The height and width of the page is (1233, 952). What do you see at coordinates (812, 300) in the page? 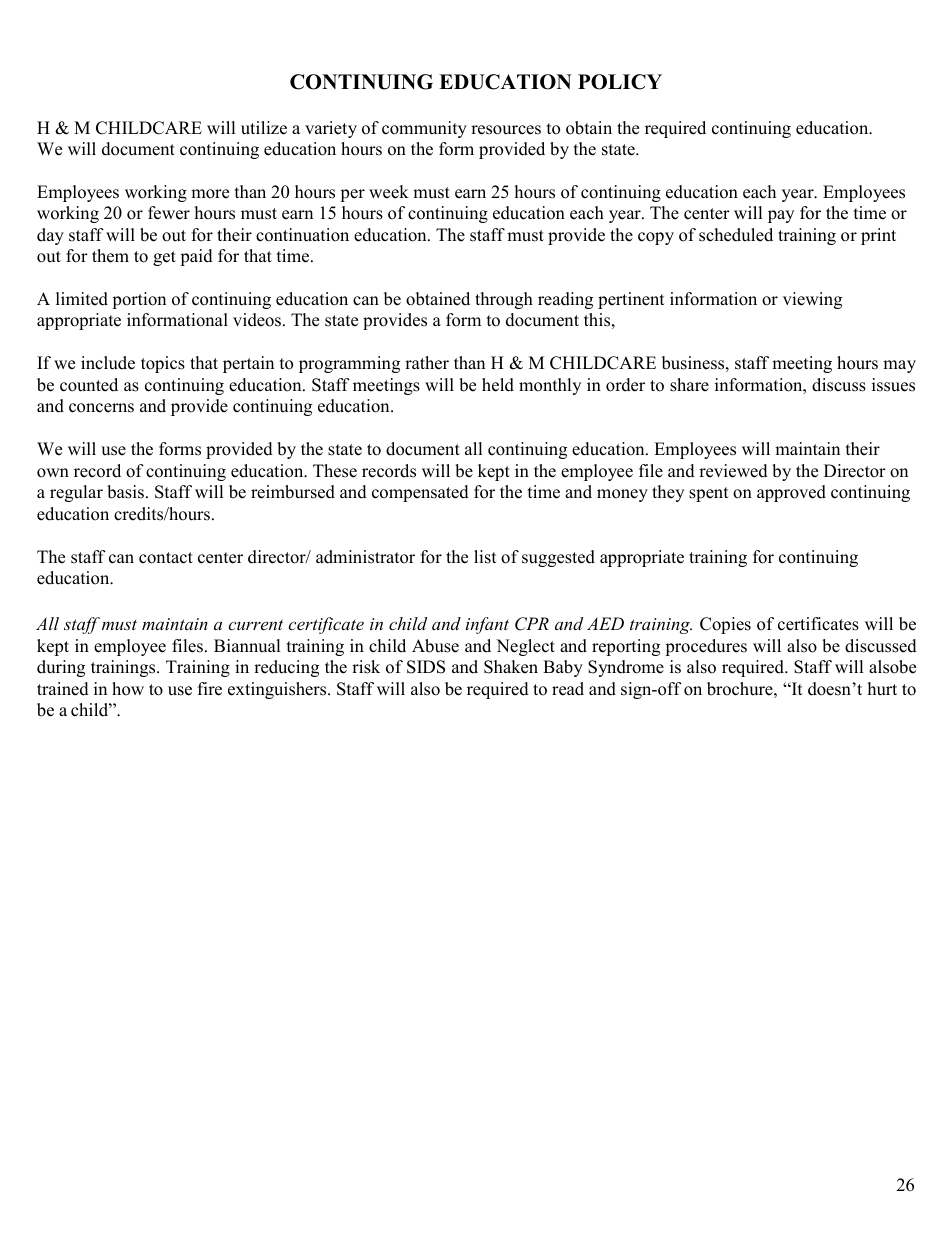
I see `viewing` at bounding box center [812, 300].
